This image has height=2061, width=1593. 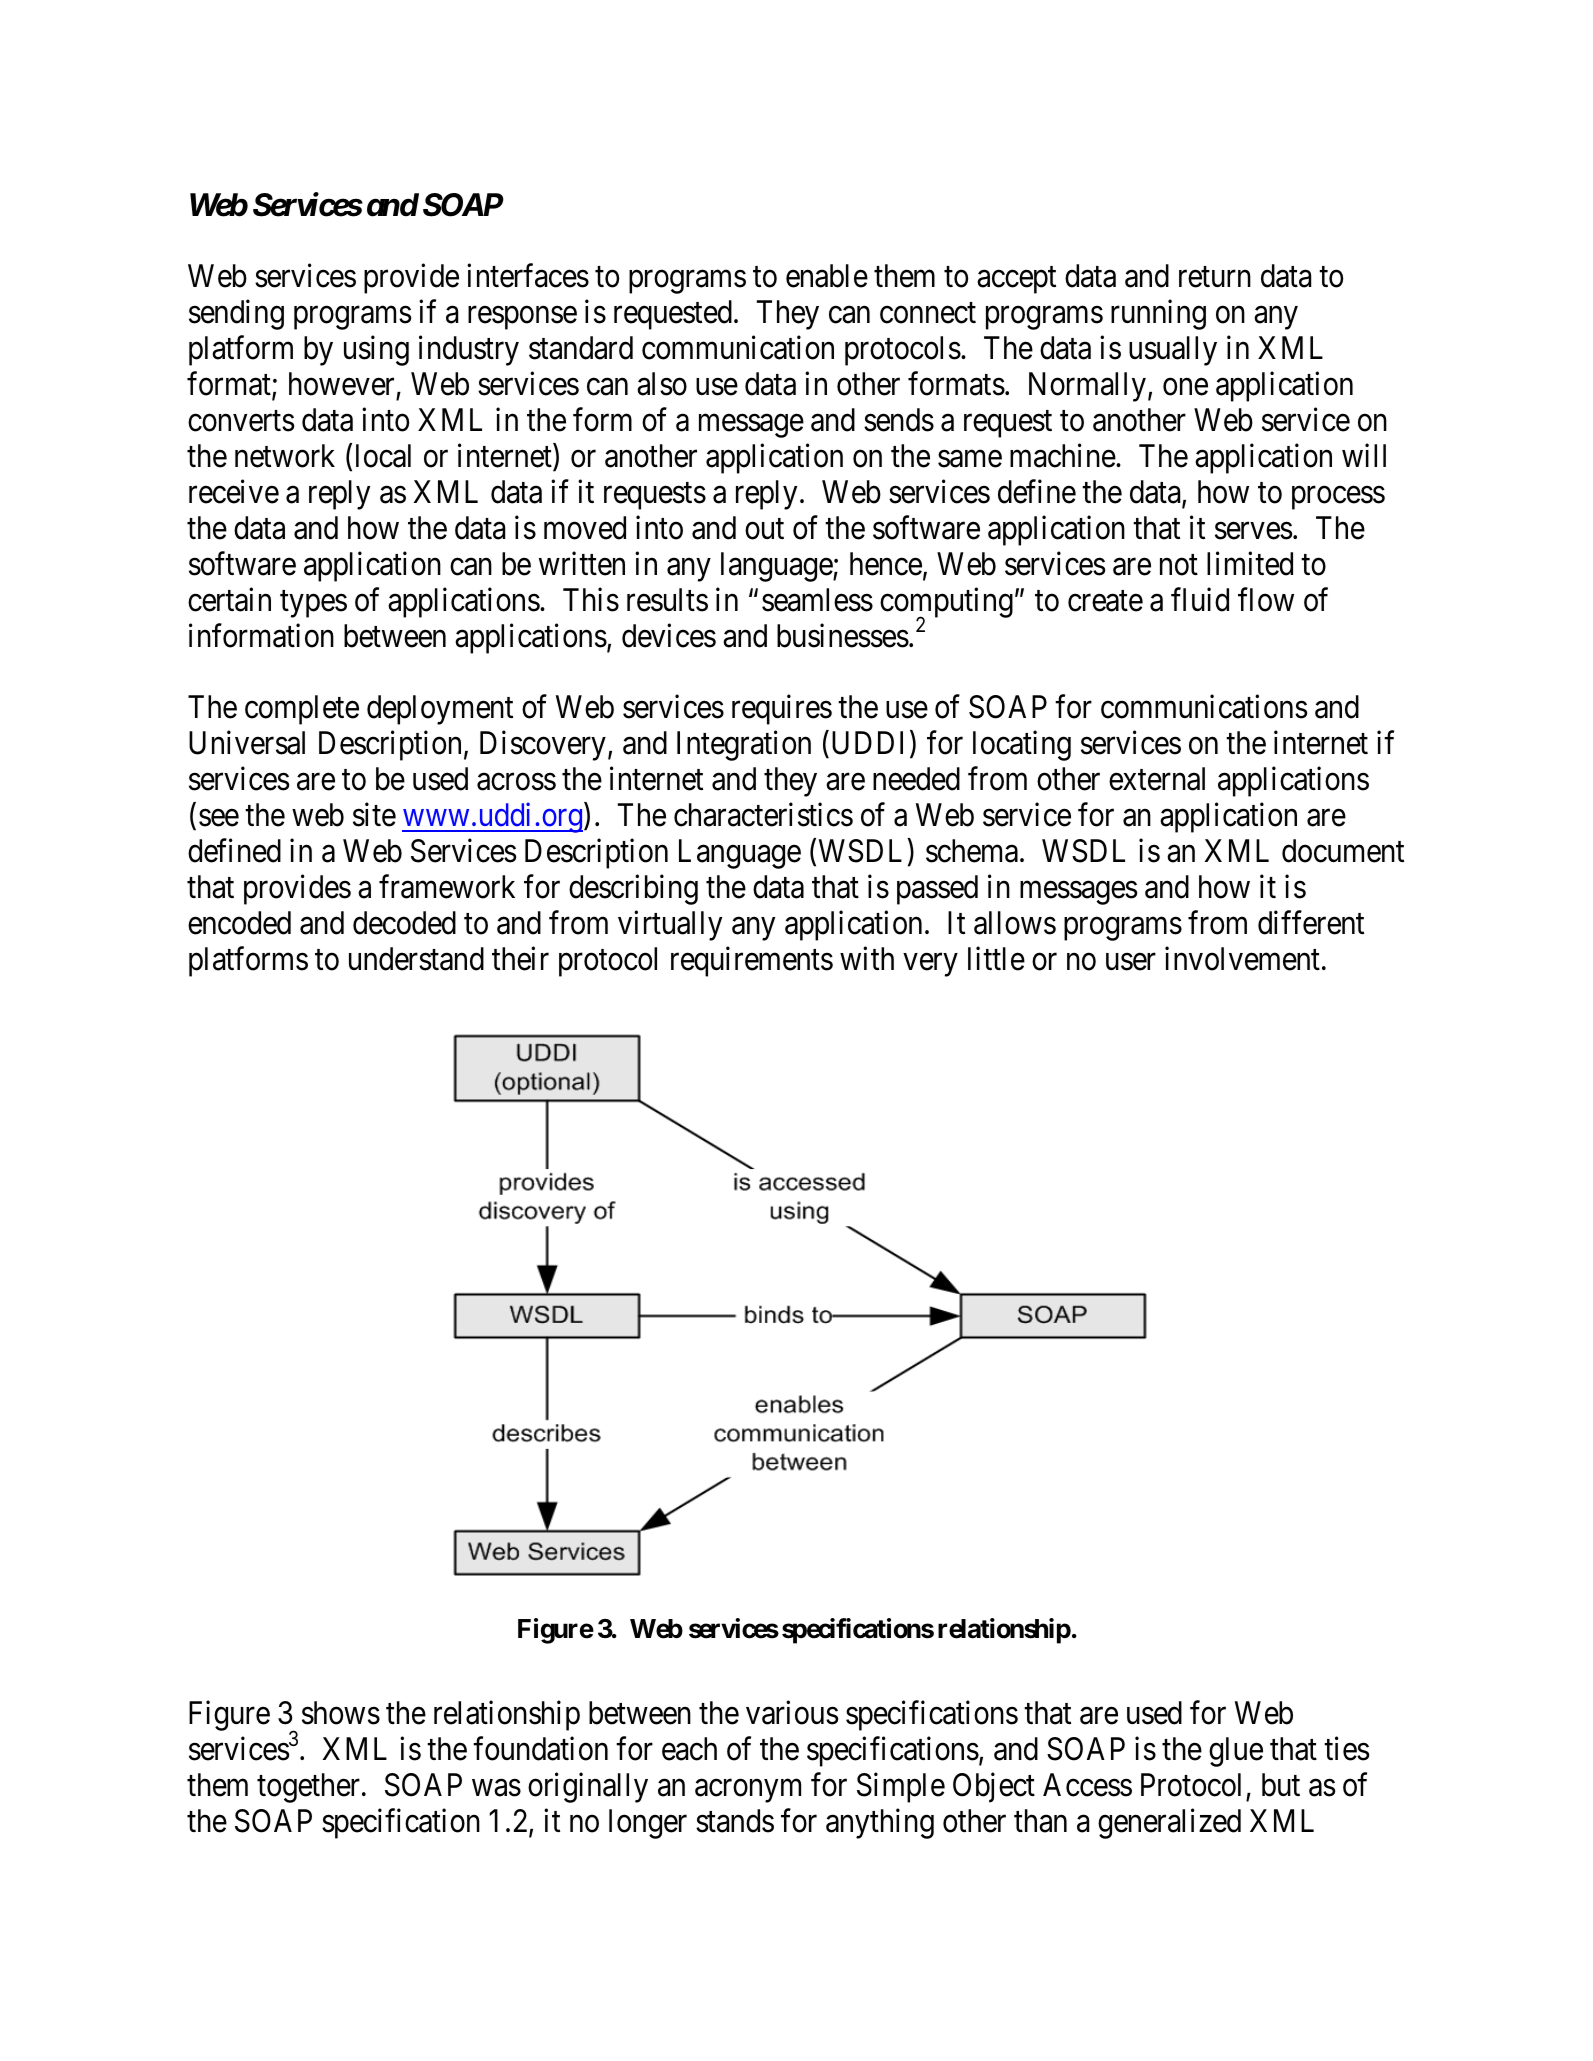 I want to click on together, so click(x=308, y=1788).
